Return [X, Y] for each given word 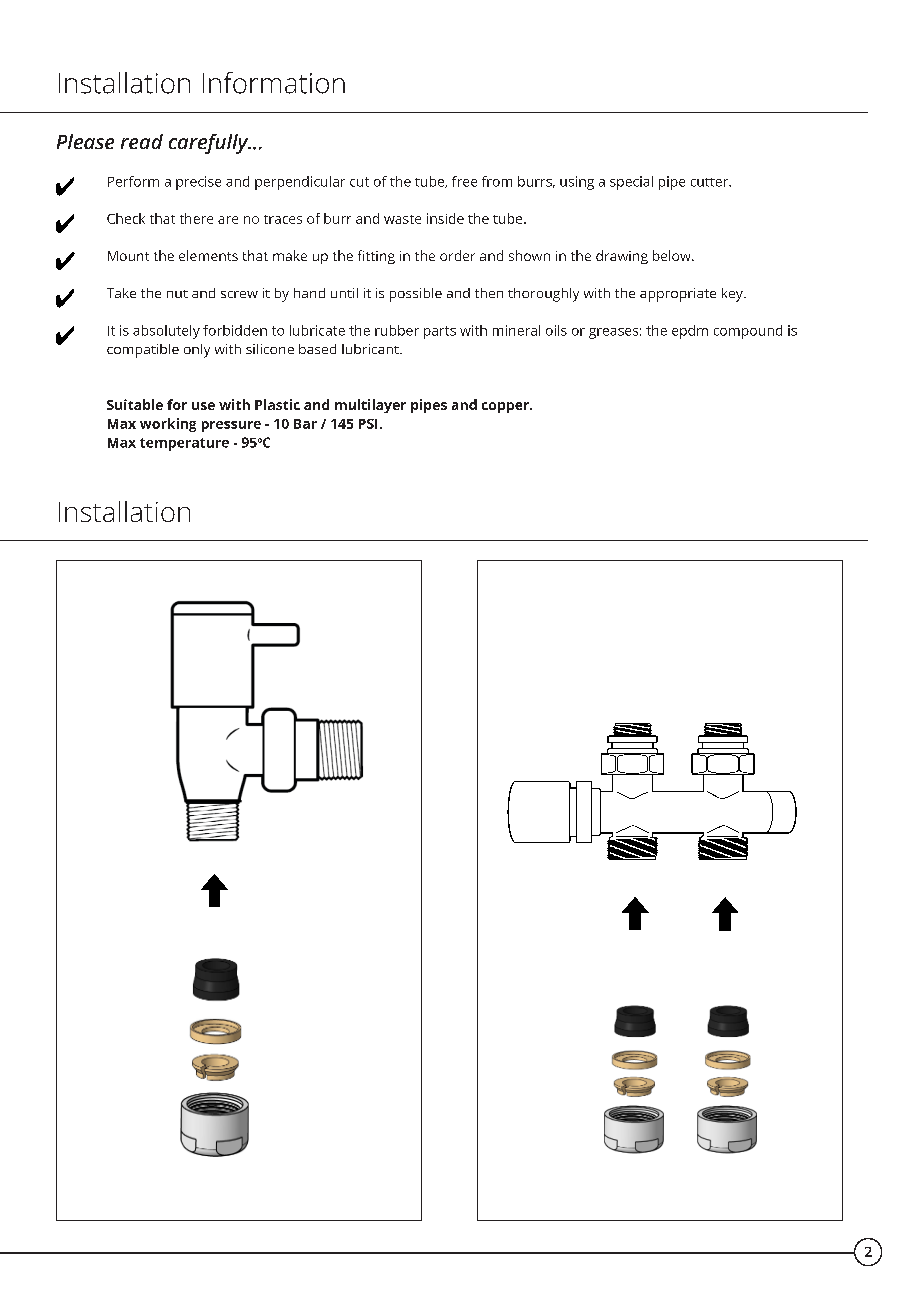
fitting [376, 257]
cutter [711, 182]
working [168, 425]
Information [274, 83]
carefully [210, 144]
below [673, 255]
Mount [128, 256]
